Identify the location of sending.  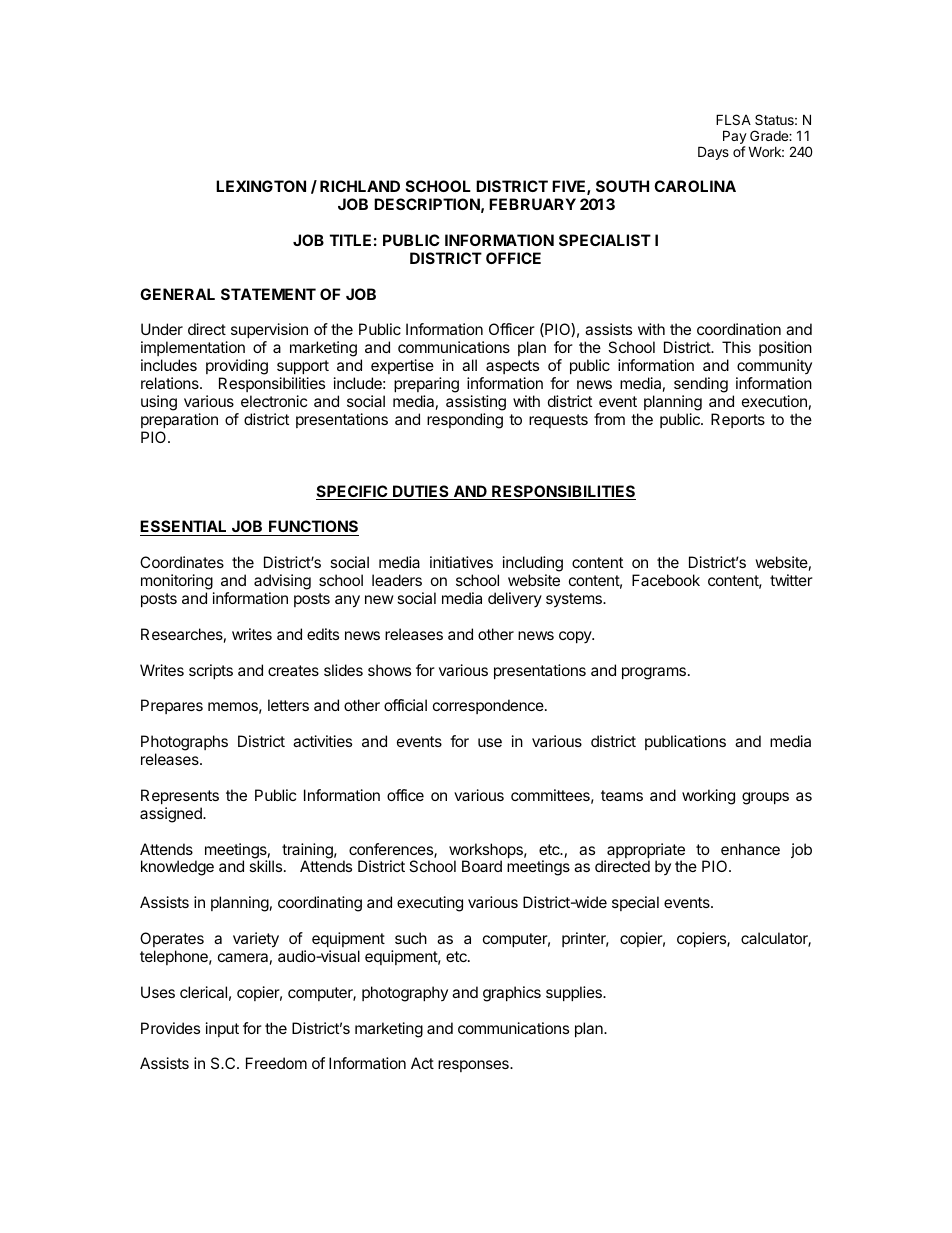
(701, 385).
